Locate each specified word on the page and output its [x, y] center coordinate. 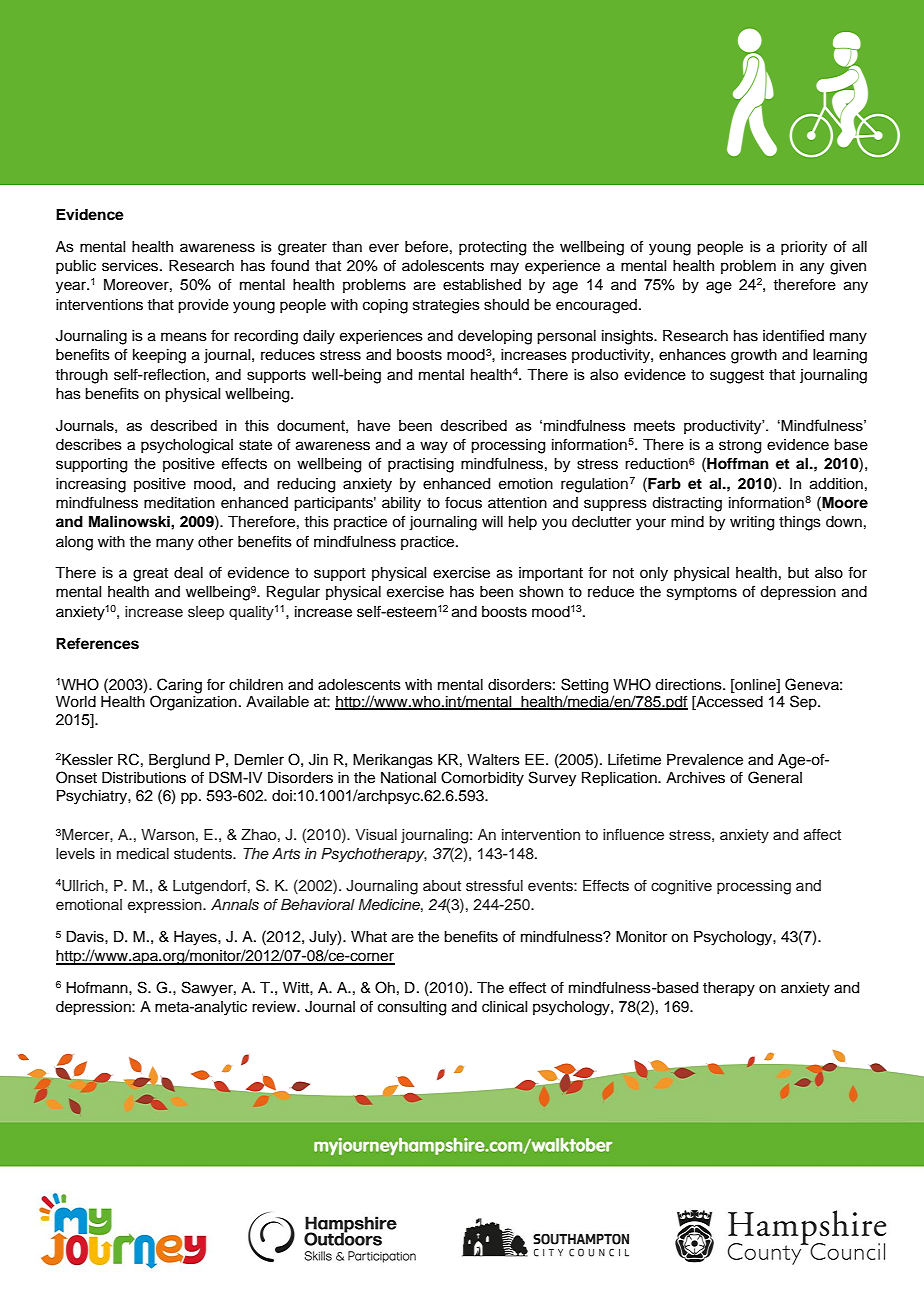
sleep [206, 613]
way [434, 447]
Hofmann [98, 987]
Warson [167, 835]
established [482, 285]
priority [804, 248]
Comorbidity [482, 779]
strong [740, 447]
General [775, 777]
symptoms [702, 594]
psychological [187, 446]
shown [541, 592]
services [131, 266]
